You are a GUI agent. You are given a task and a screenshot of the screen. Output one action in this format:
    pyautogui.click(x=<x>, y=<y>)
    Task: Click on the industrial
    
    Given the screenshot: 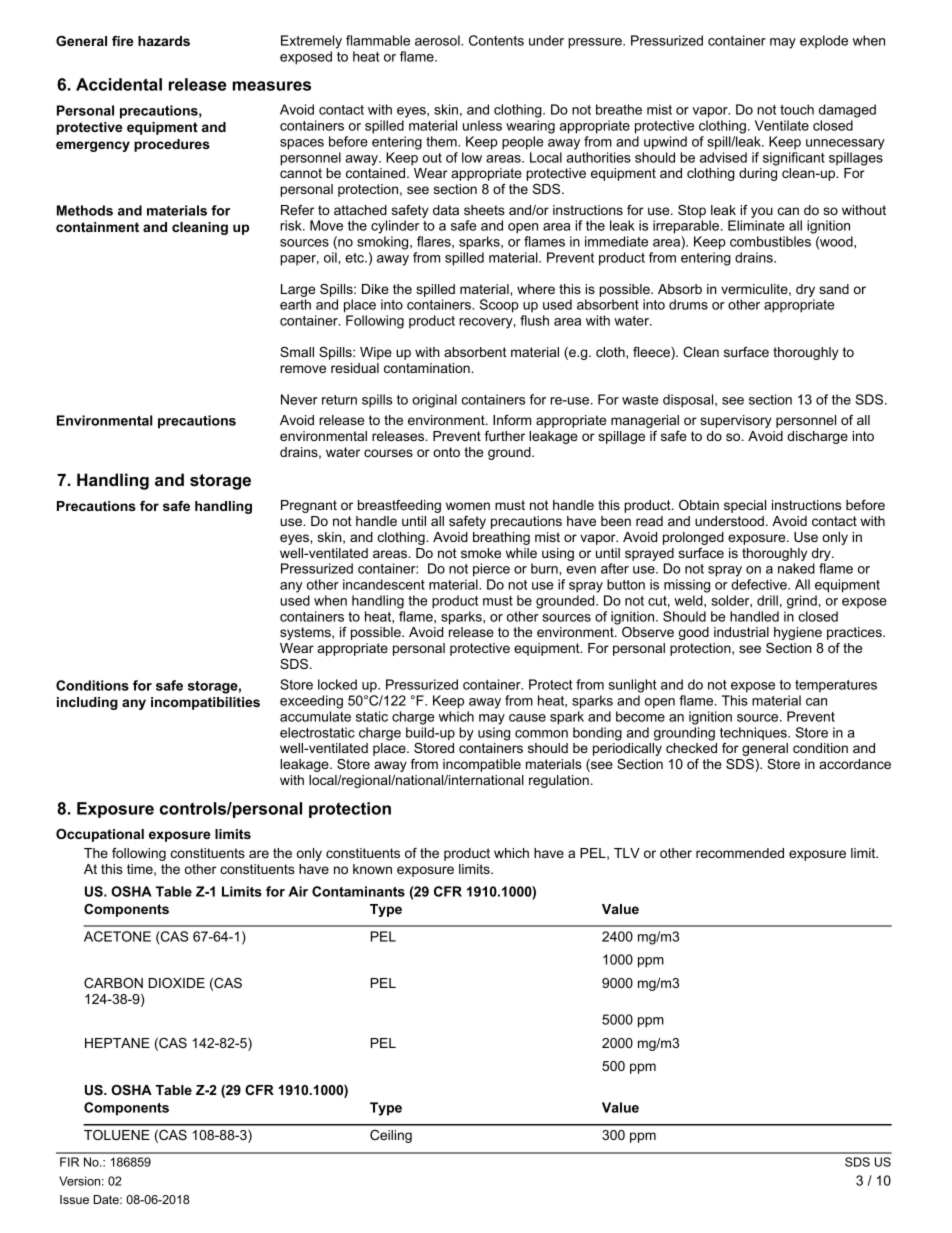 What is the action you would take?
    pyautogui.click(x=741, y=632)
